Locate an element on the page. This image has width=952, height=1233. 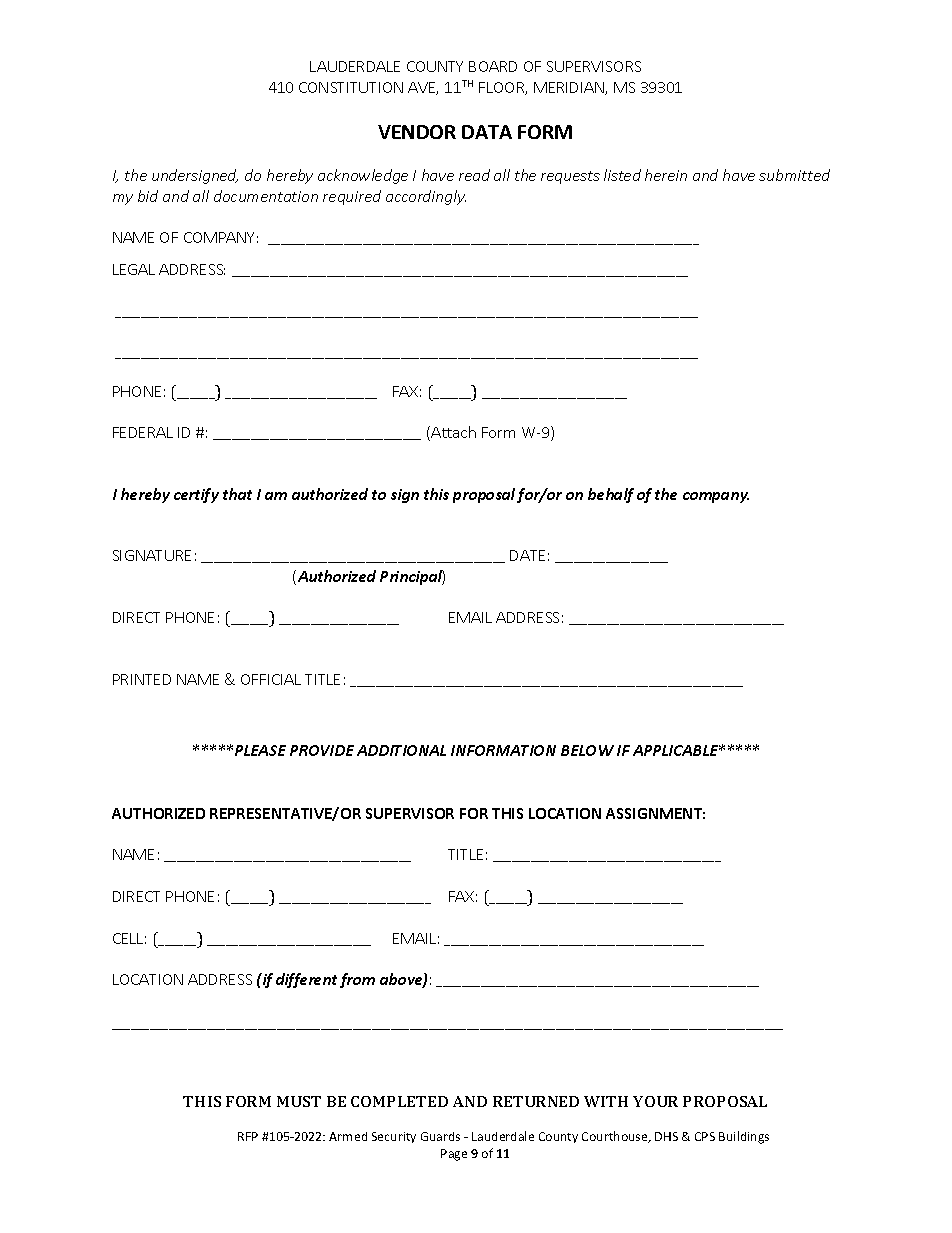
DATA is located at coordinates (487, 132).
